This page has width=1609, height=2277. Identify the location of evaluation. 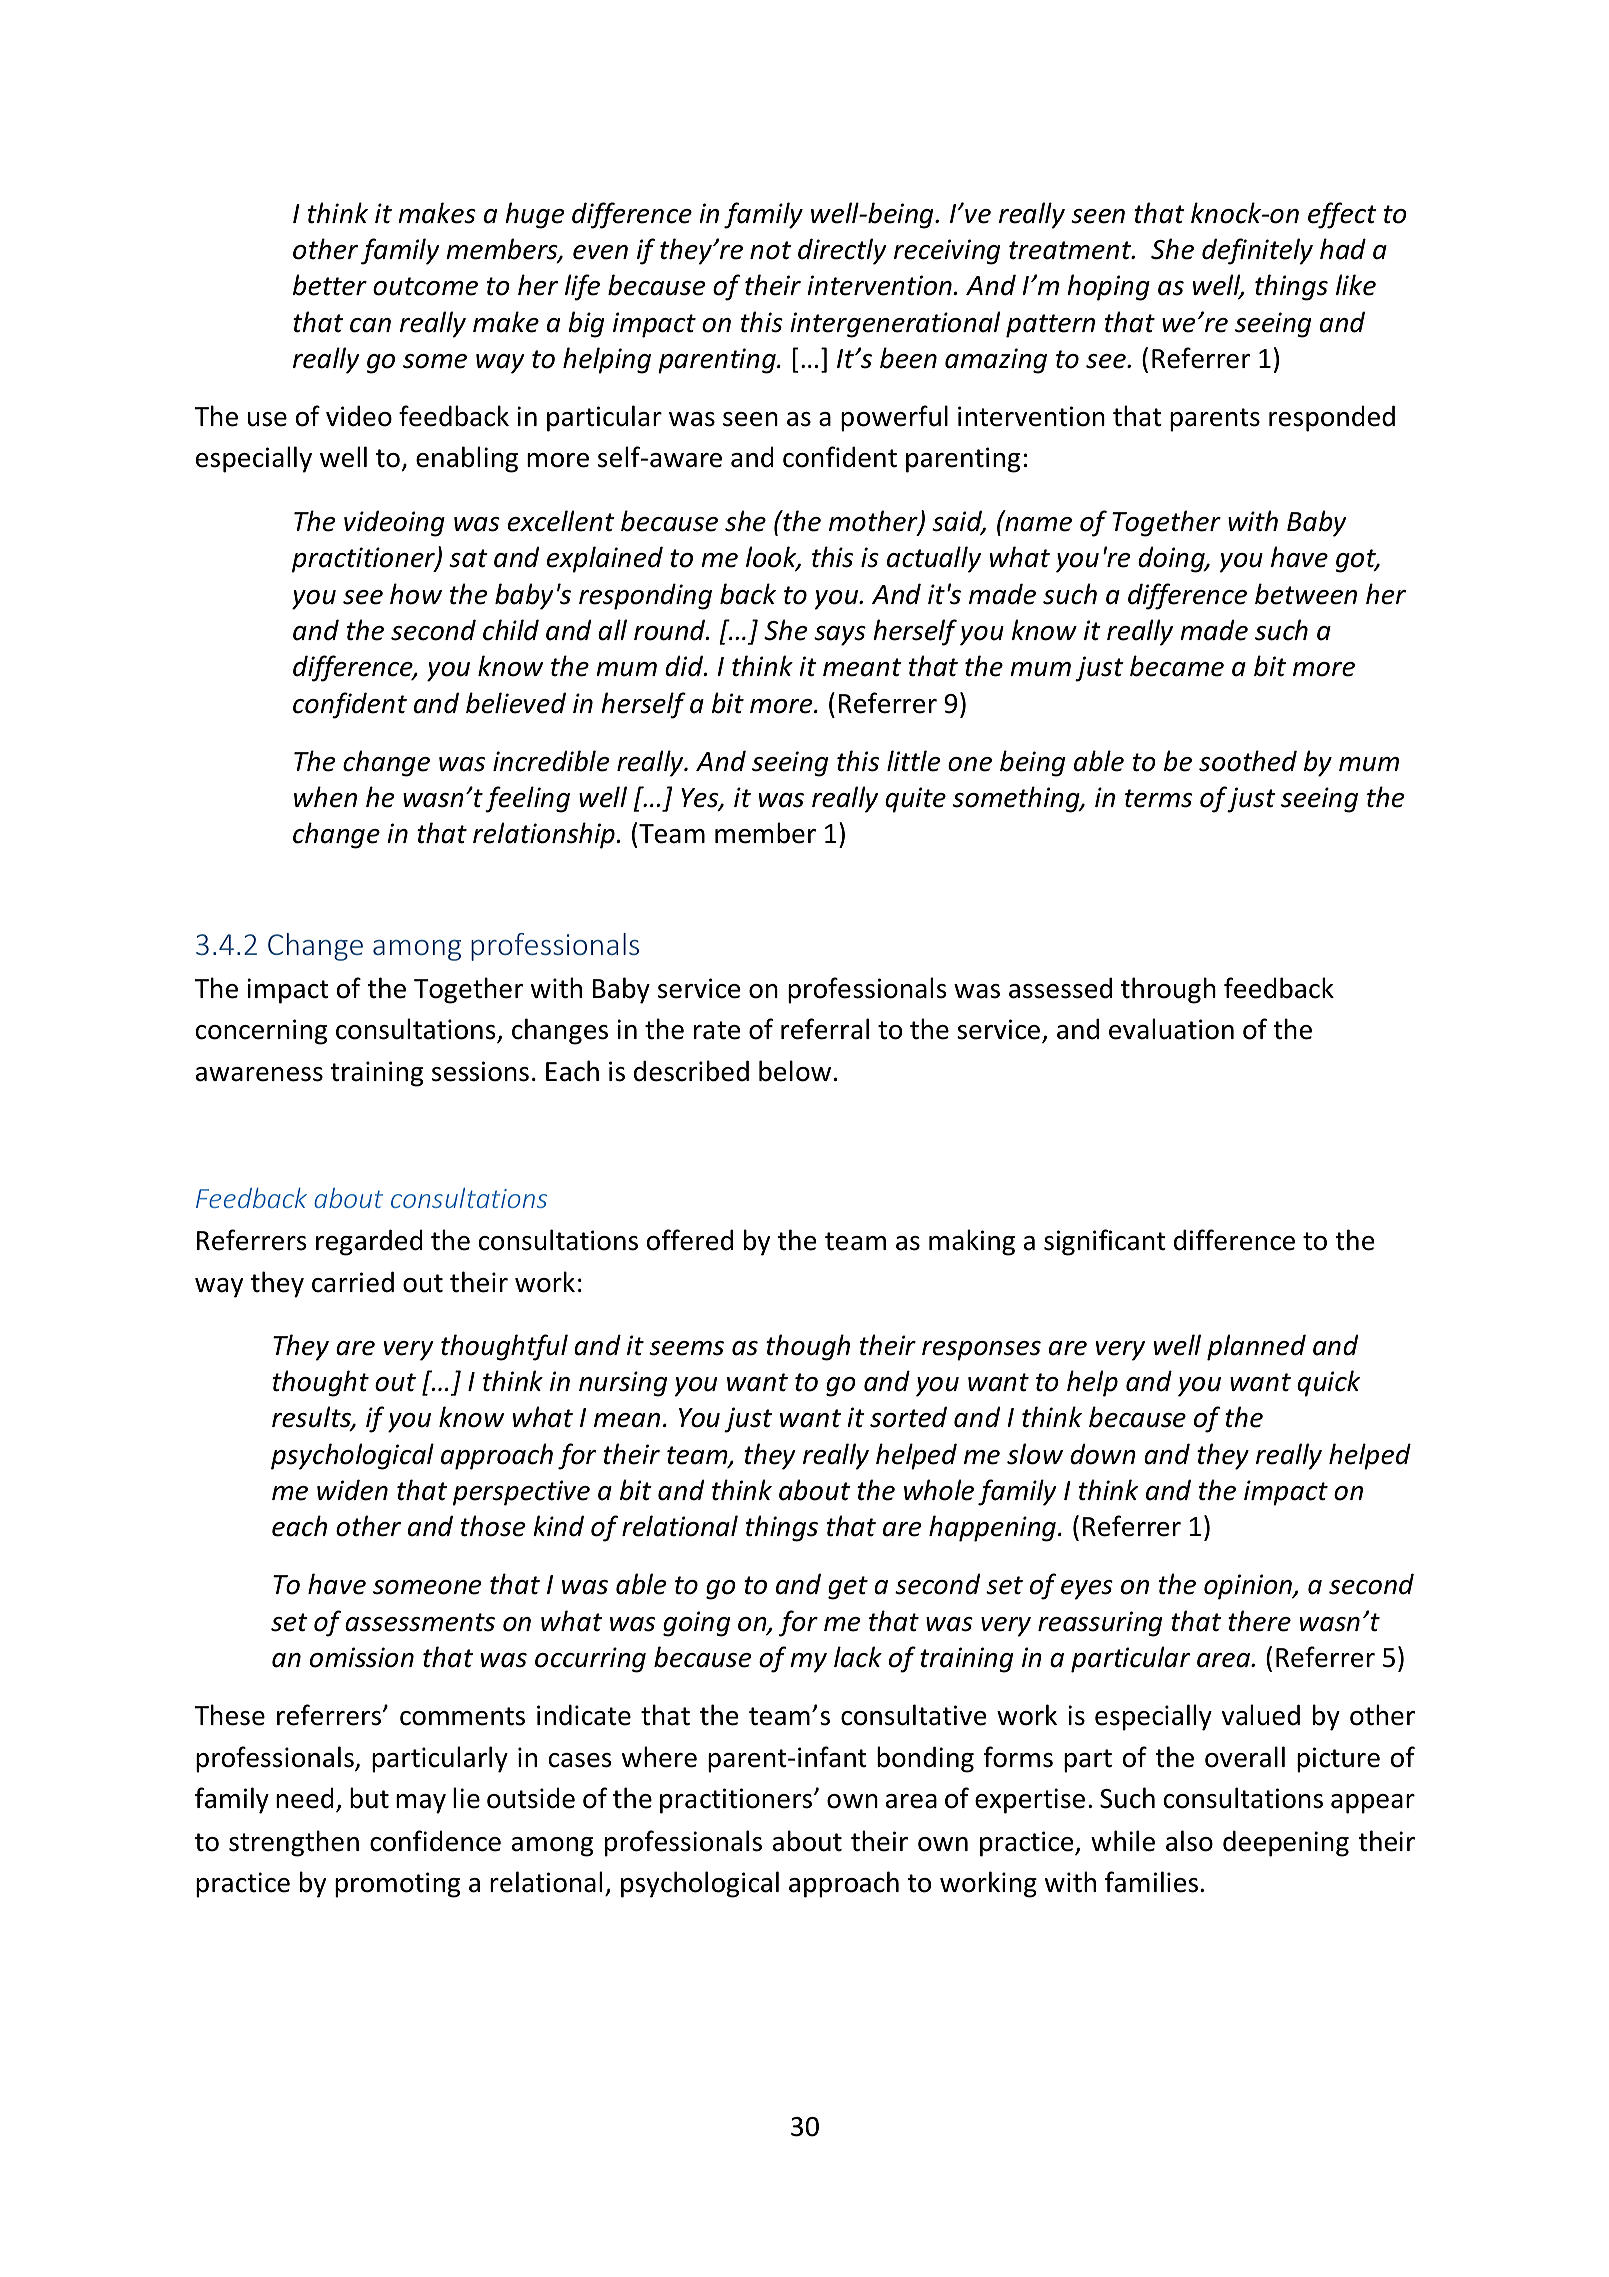
(1171, 1029).
